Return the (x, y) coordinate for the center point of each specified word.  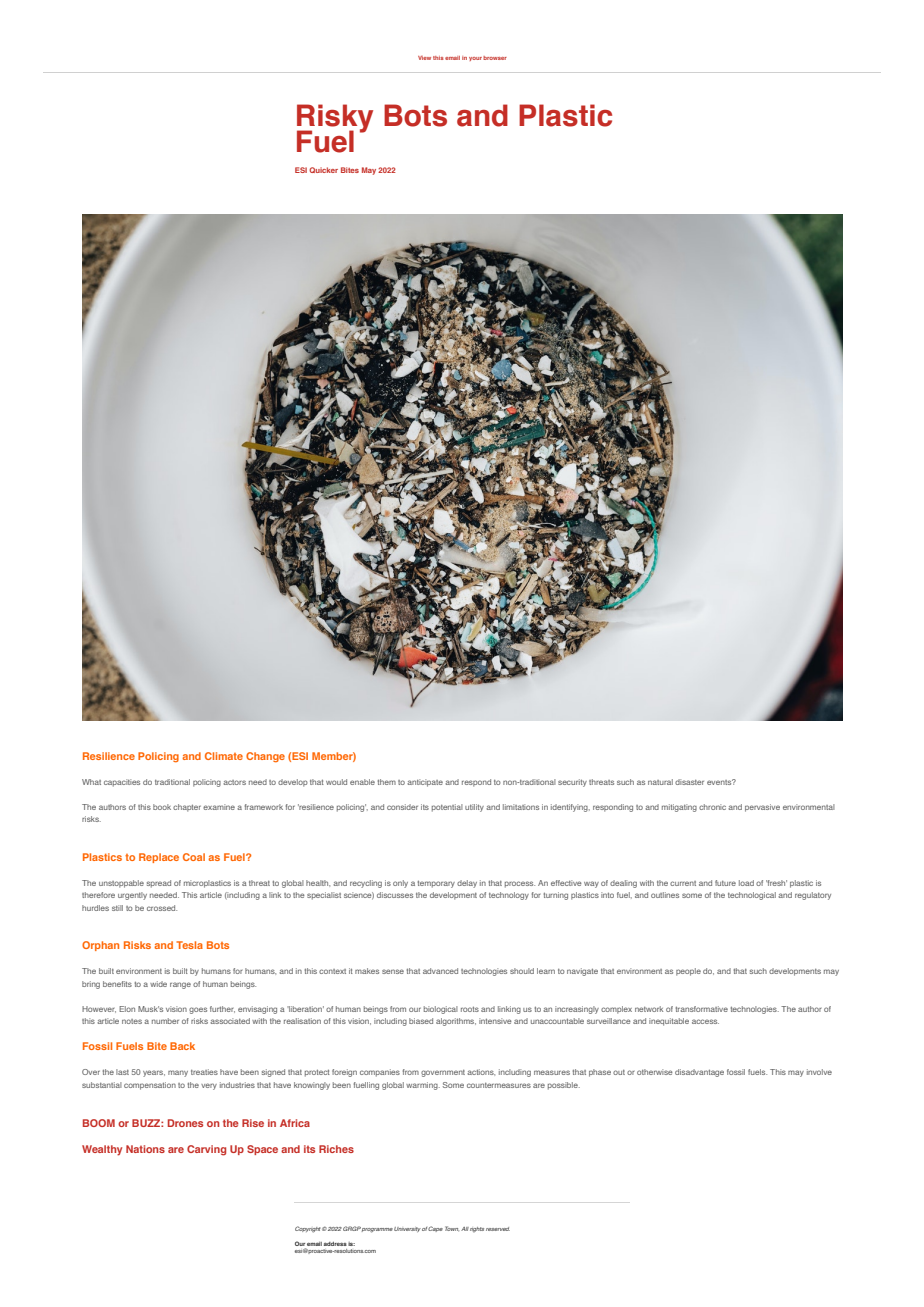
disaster (689, 782)
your (475, 59)
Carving (206, 1150)
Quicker (323, 170)
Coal (194, 857)
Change (265, 757)
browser (495, 58)
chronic (712, 807)
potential (447, 808)
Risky (335, 119)
